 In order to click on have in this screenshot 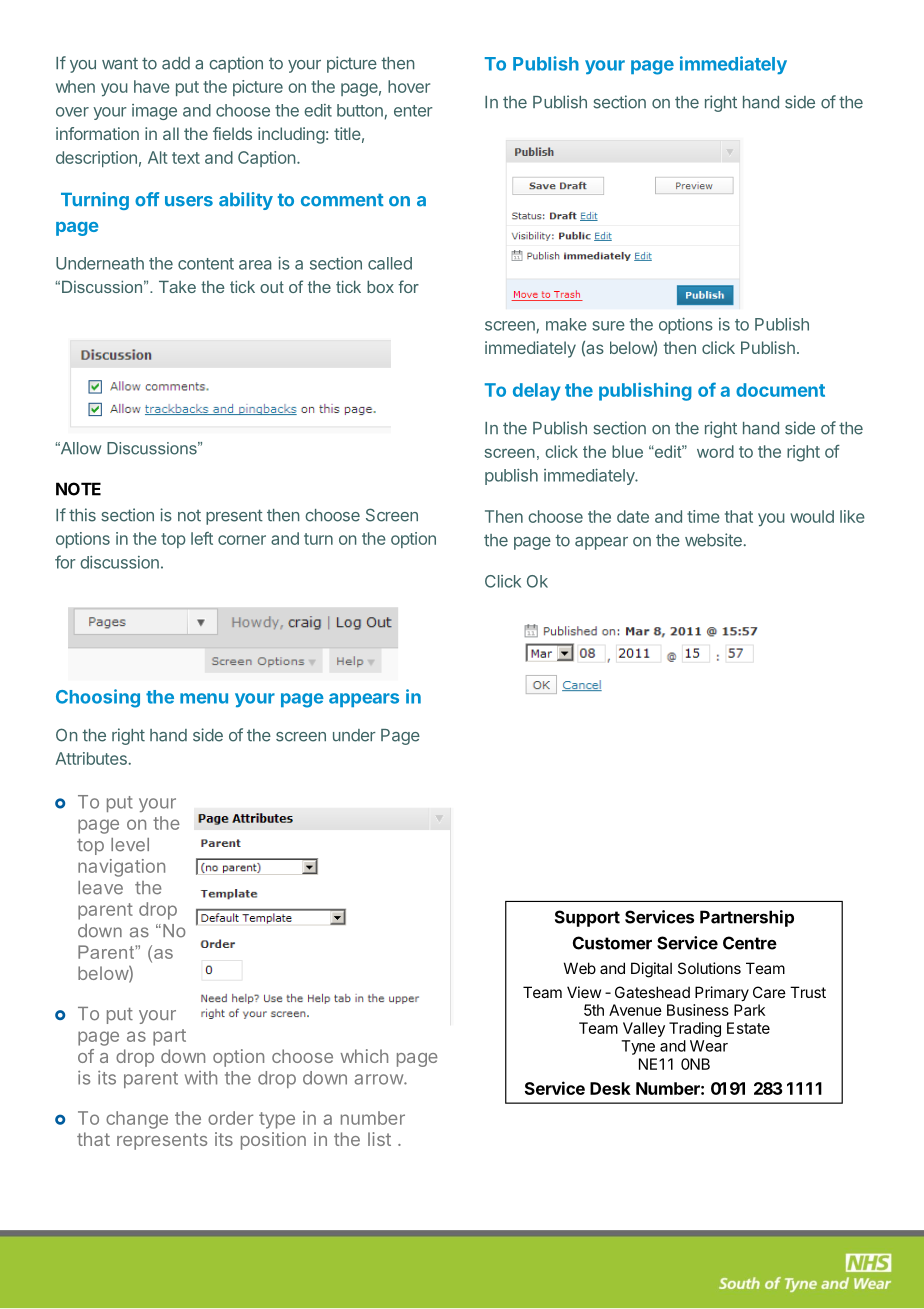, I will do `click(152, 86)`.
